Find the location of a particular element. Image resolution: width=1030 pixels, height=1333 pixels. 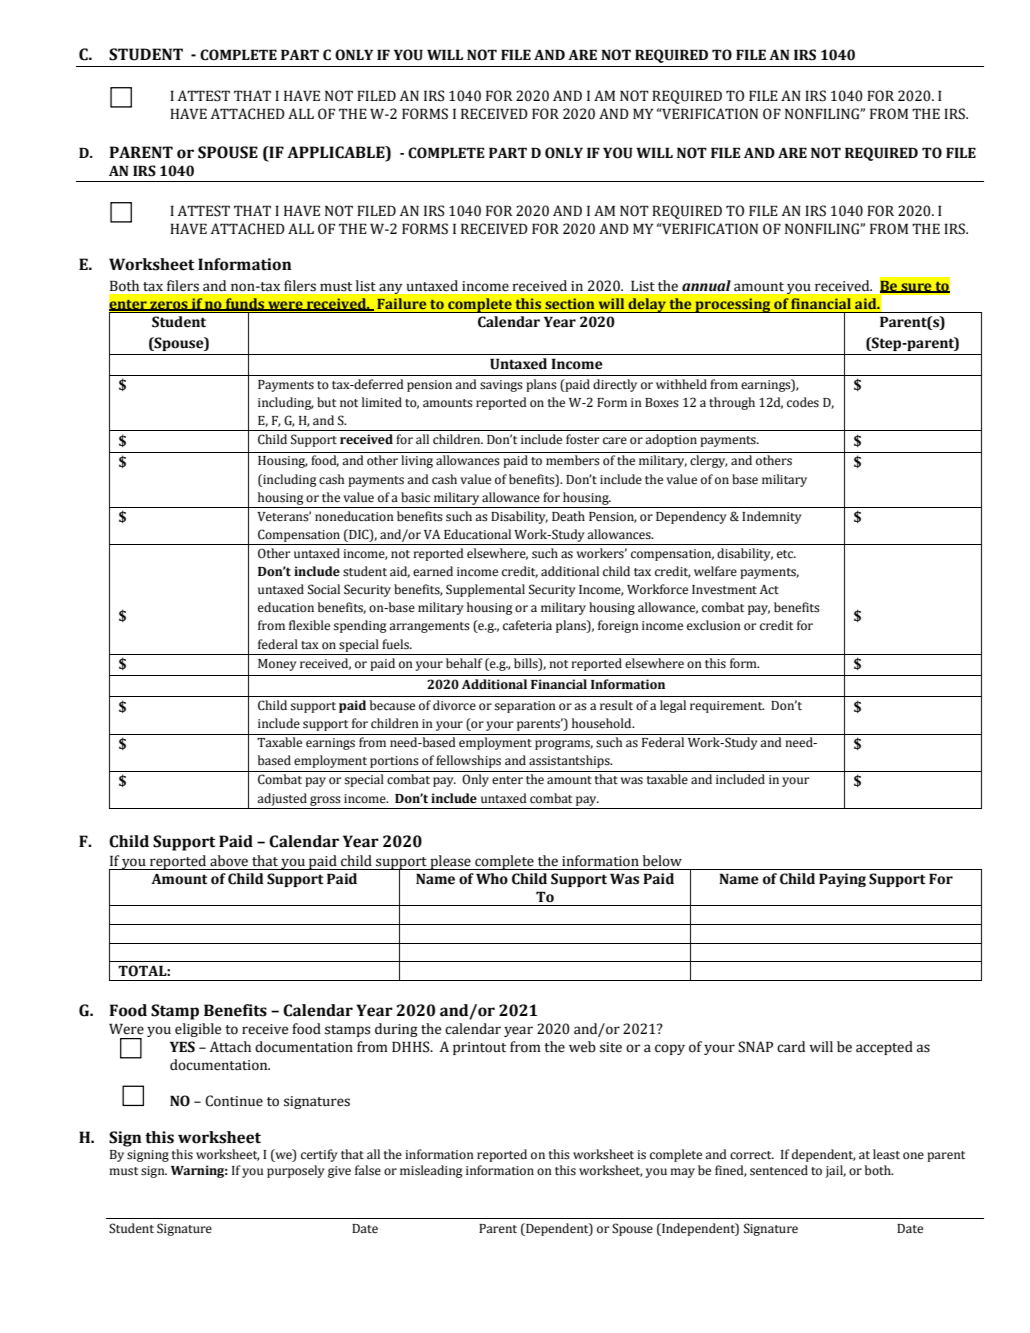

Paying is located at coordinates (842, 880).
